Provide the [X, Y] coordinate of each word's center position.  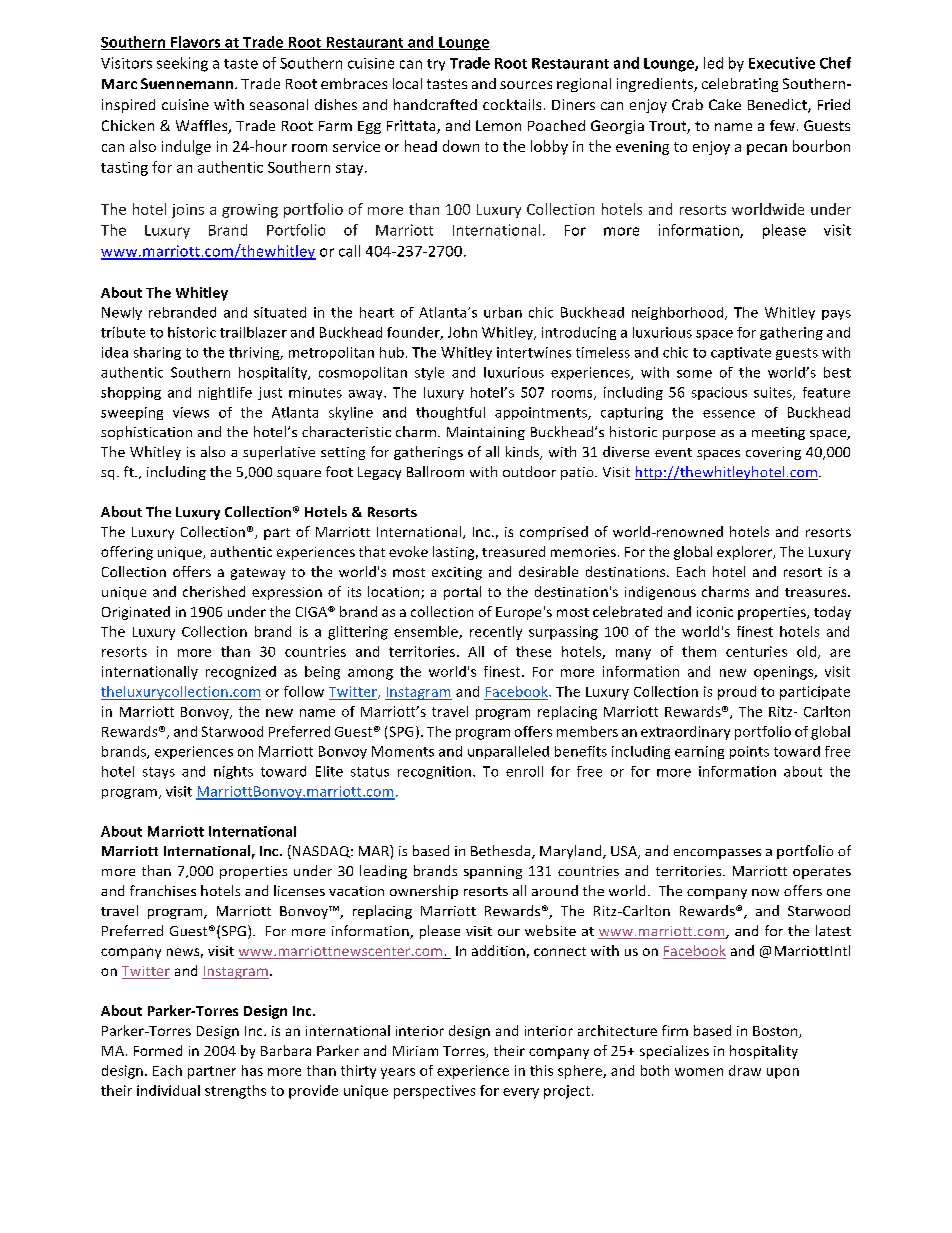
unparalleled [508, 752]
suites [774, 393]
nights [233, 772]
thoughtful [450, 413]
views [191, 412]
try [436, 65]
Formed [158, 1050]
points [749, 752]
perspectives [434, 1092]
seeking [182, 64]
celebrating [740, 85]
